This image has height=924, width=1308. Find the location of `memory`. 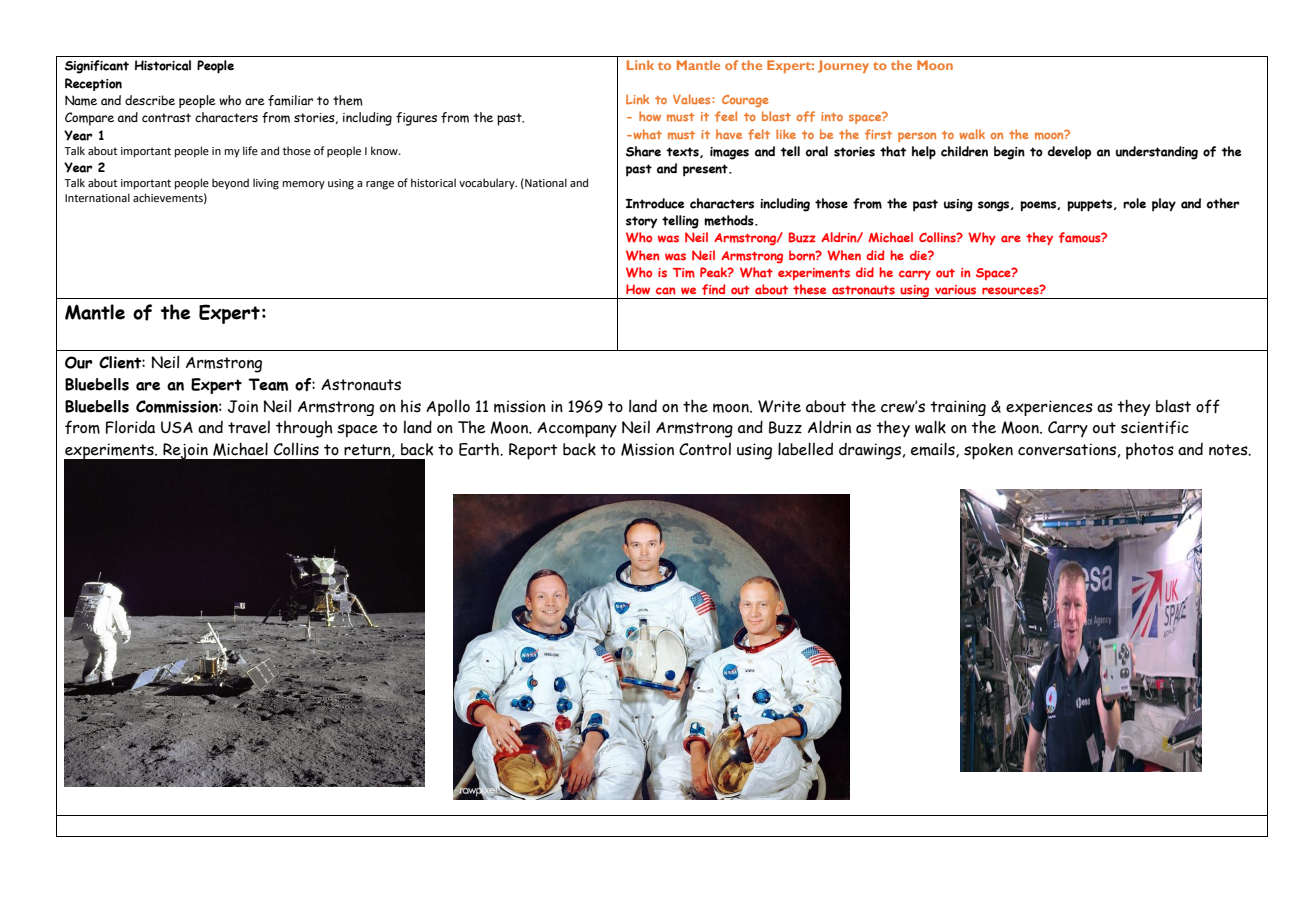

memory is located at coordinates (304, 185).
